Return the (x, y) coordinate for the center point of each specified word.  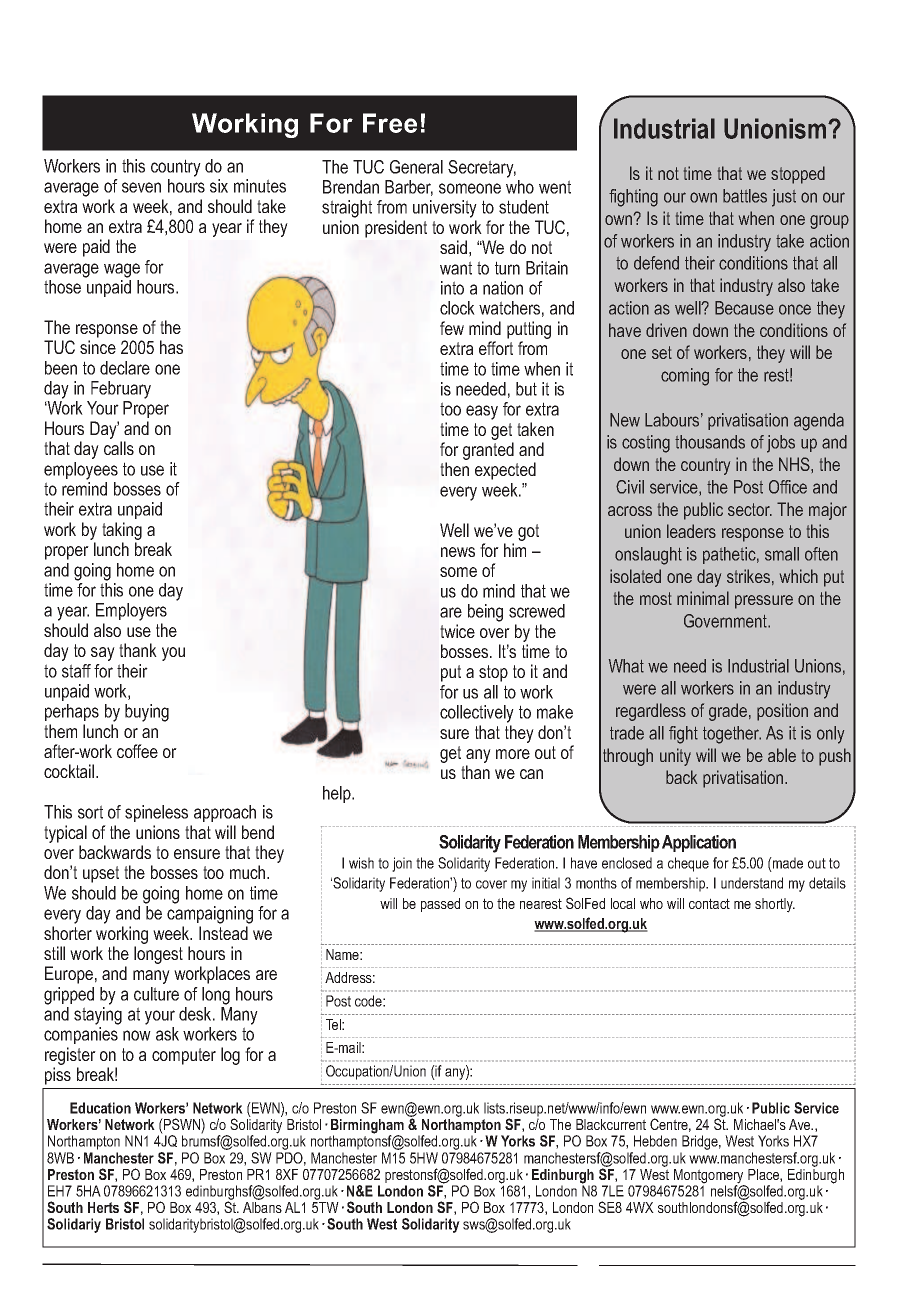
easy (482, 412)
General (416, 167)
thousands (710, 442)
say (103, 654)
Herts (103, 1207)
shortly (775, 905)
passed (440, 905)
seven (141, 187)
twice (457, 631)
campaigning (210, 915)
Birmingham (367, 1127)
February (121, 390)
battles (745, 196)
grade (728, 712)
